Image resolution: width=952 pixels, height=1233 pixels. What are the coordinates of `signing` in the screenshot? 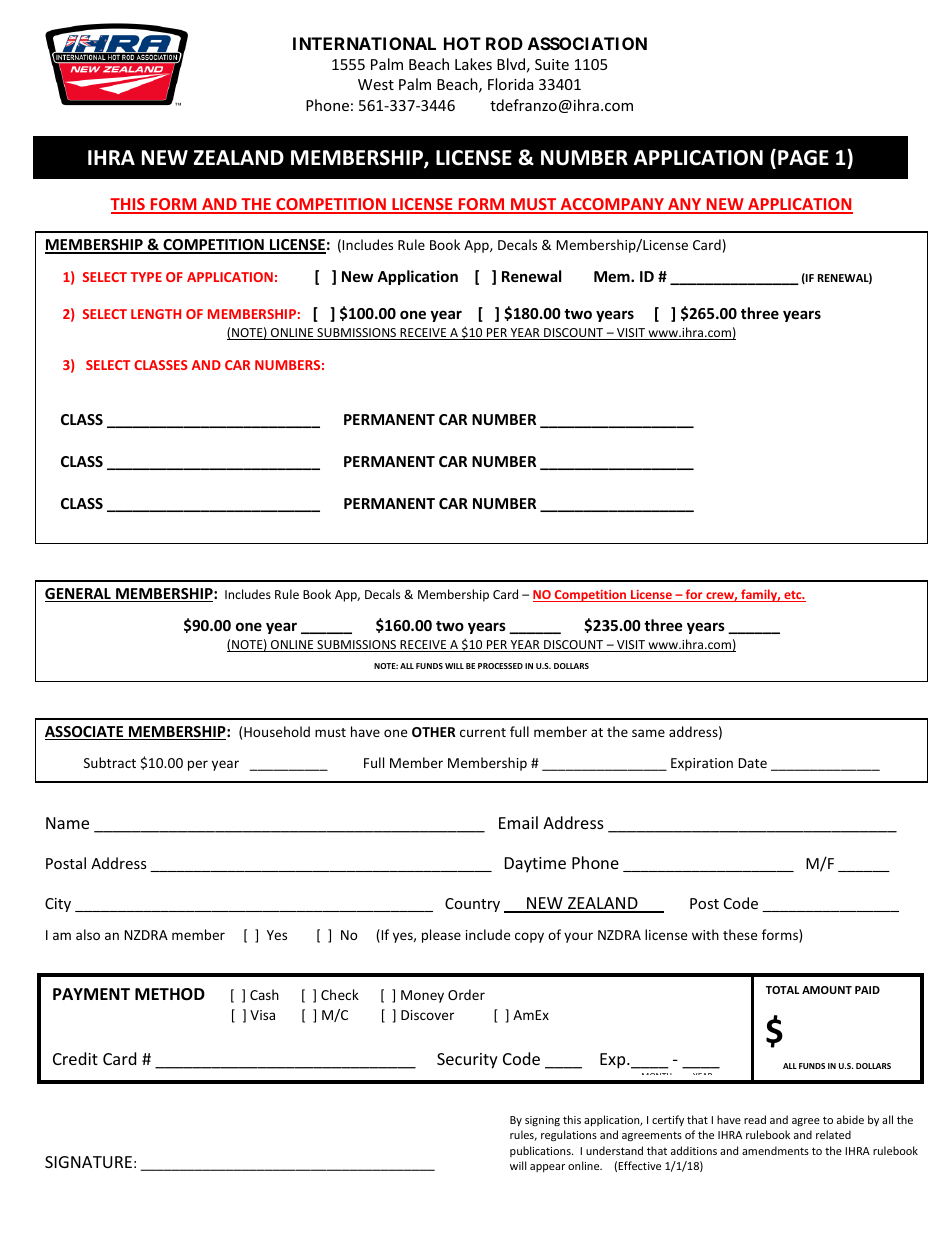 It's located at (542, 1121).
